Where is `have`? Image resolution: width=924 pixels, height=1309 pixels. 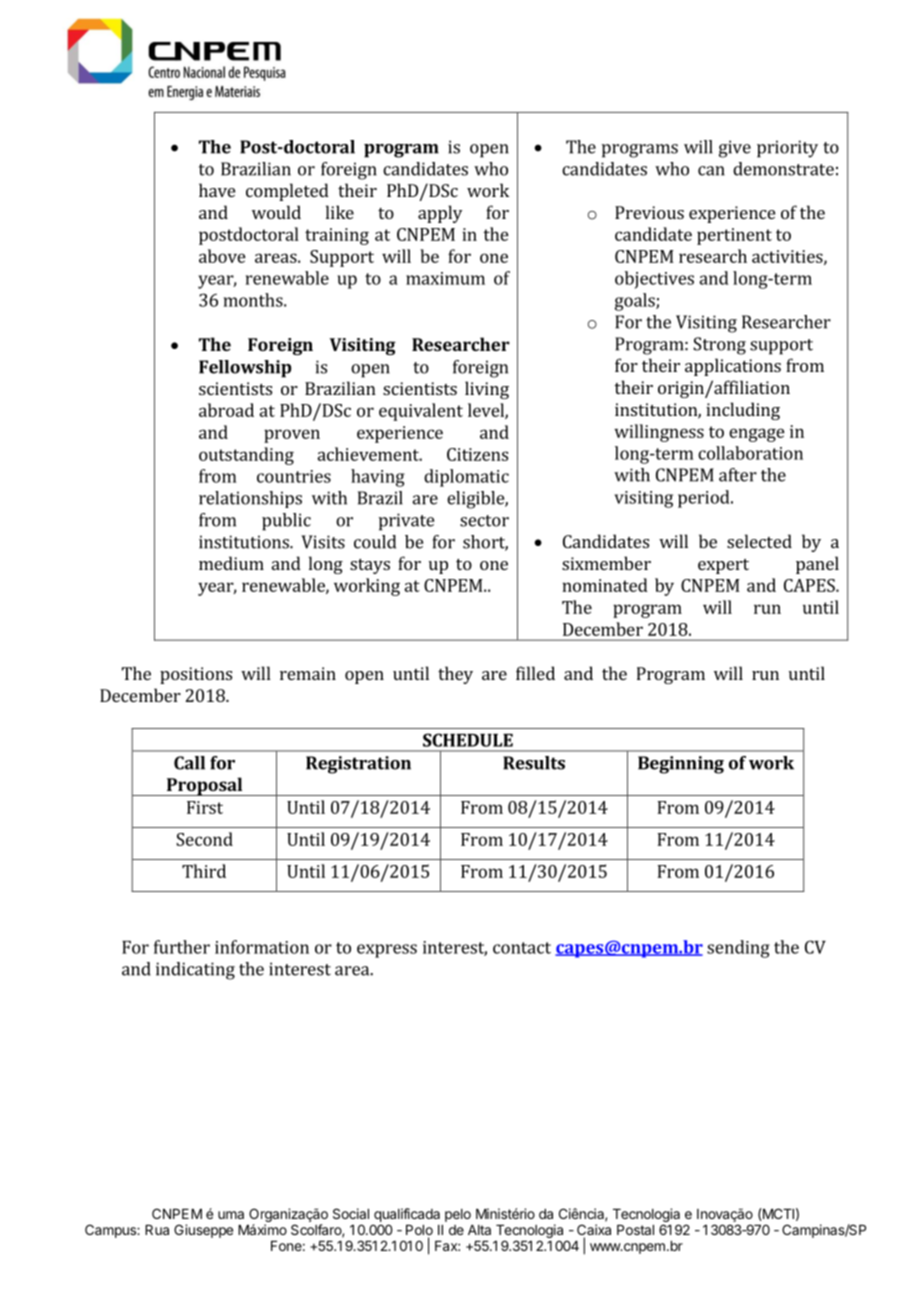
have is located at coordinates (217, 190).
